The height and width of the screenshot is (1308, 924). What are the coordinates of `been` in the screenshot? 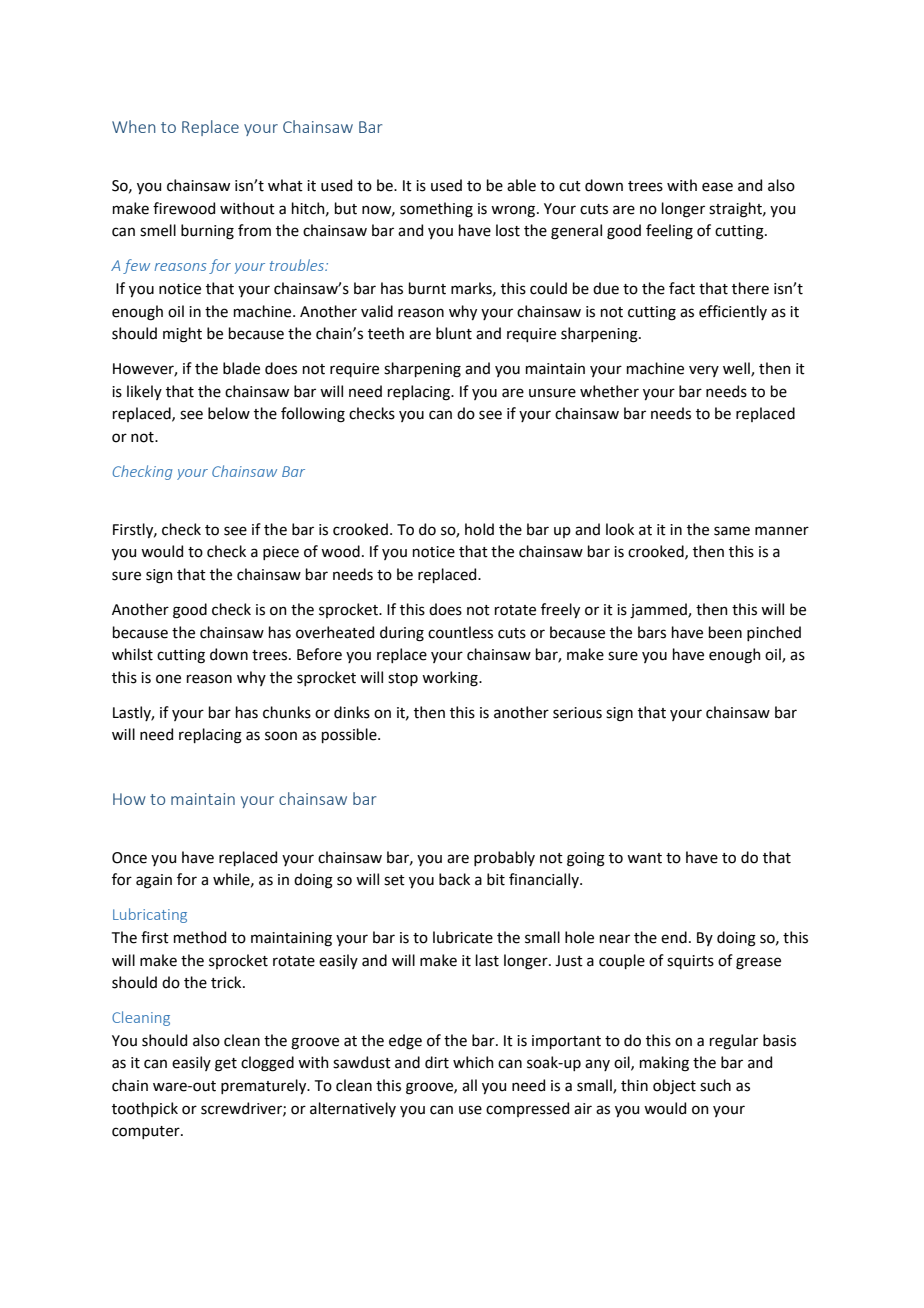 It's located at (725, 632).
